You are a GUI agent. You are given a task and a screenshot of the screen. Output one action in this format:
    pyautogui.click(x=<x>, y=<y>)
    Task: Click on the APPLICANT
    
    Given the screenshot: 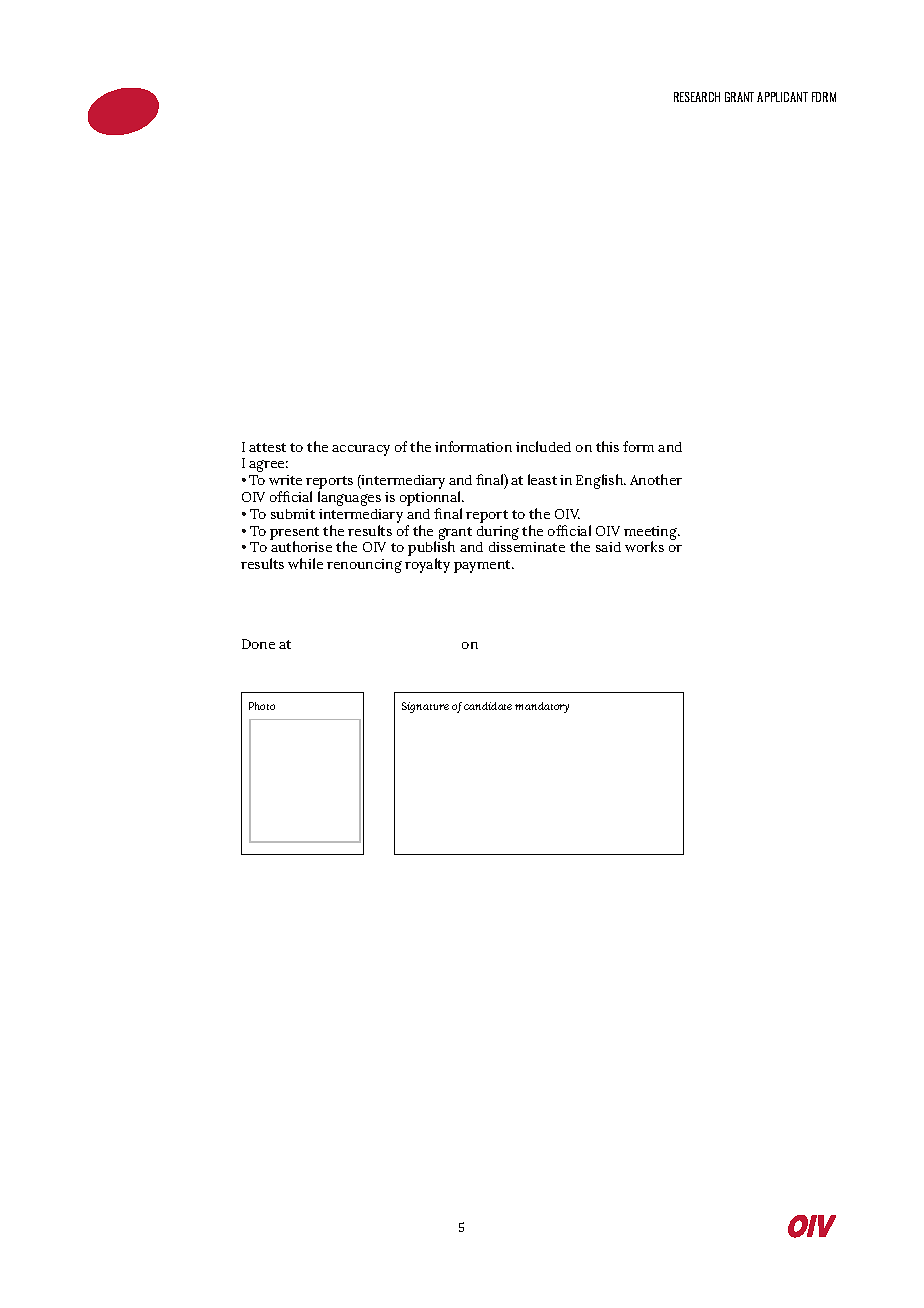 What is the action you would take?
    pyautogui.click(x=782, y=97)
